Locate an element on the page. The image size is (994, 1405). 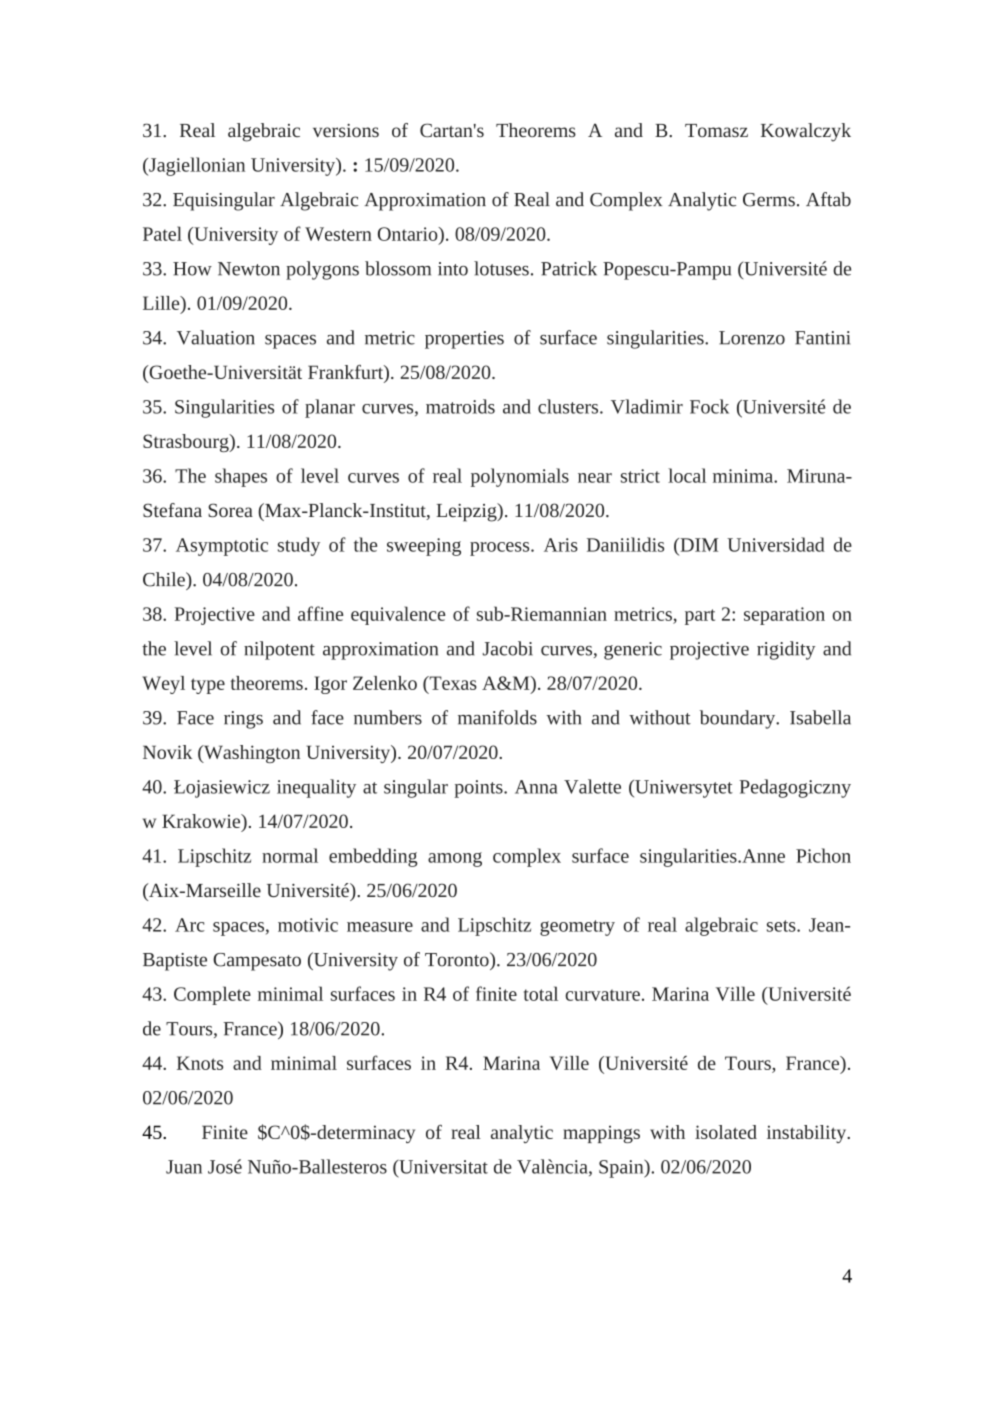
Jacobi is located at coordinates (508, 648).
